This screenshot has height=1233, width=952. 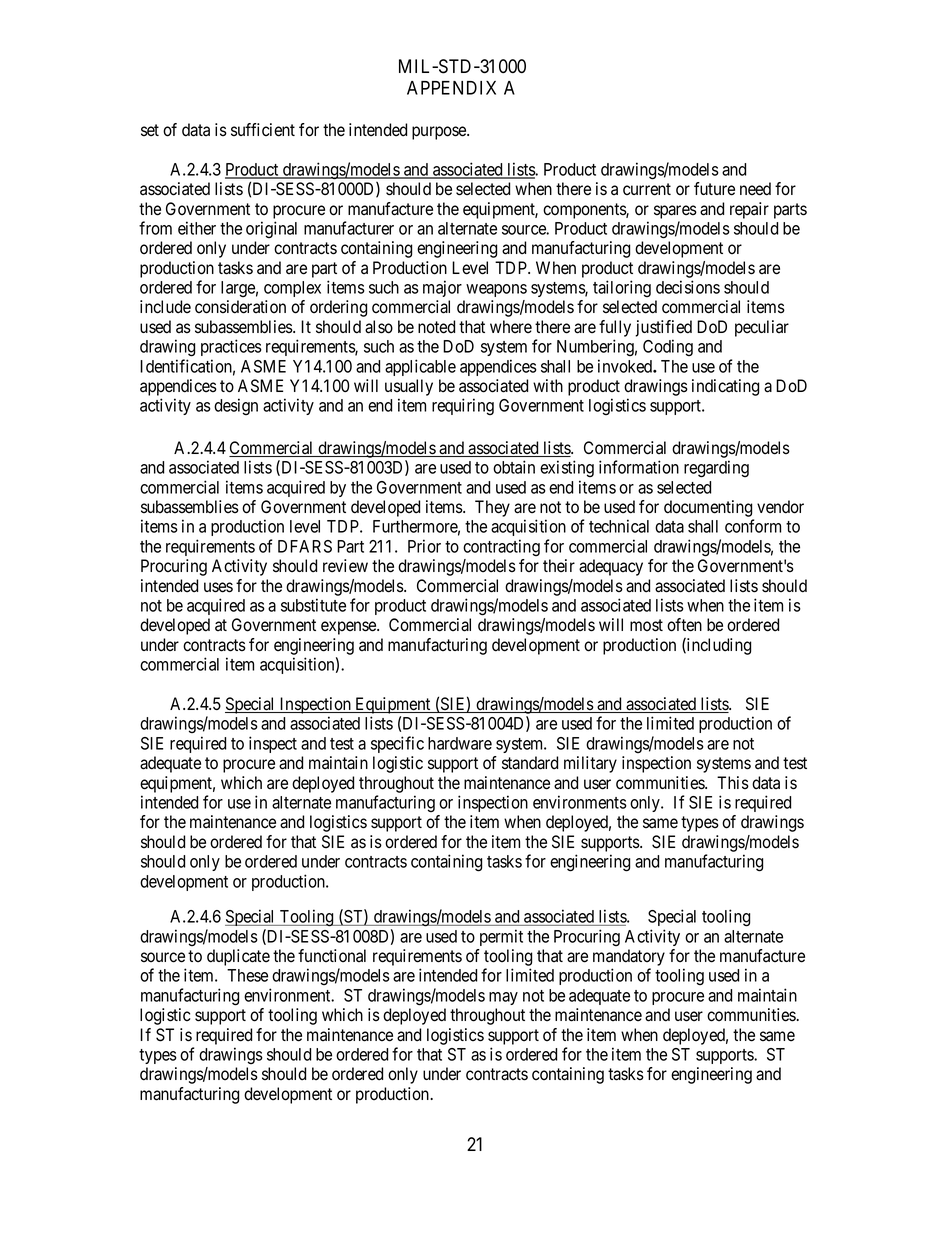 What do you see at coordinates (503, 998) in the screenshot?
I see `may` at bounding box center [503, 998].
